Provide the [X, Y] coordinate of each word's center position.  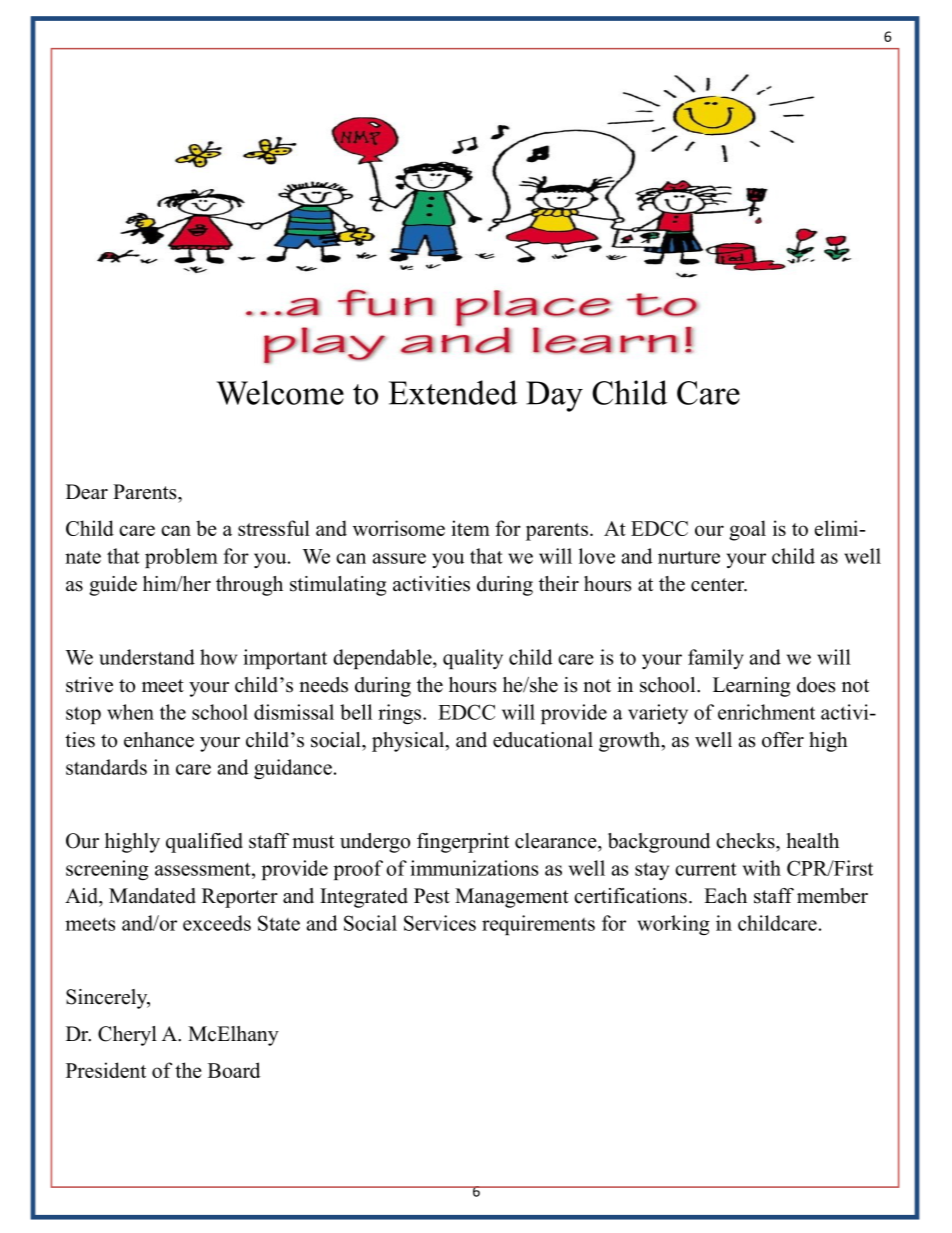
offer [783, 740]
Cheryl [127, 1036]
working [673, 925]
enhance [159, 740]
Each [725, 896]
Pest [432, 896]
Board [234, 1070]
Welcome [280, 392]
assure [399, 558]
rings [401, 714]
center [719, 585]
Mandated [152, 896]
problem [181, 558]
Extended [453, 392]
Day [554, 396]
